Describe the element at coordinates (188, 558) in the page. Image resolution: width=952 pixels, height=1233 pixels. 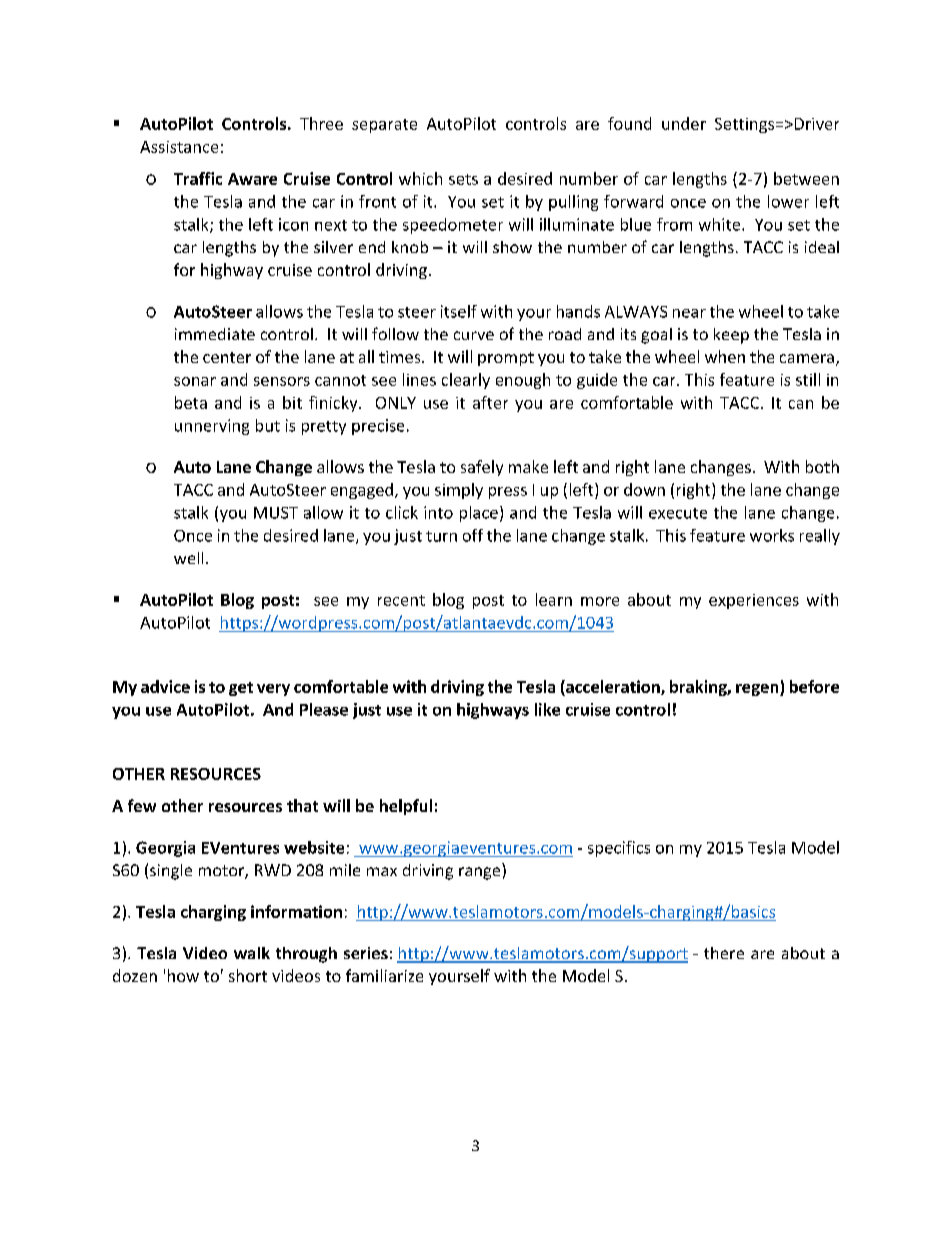
I see `well` at that location.
